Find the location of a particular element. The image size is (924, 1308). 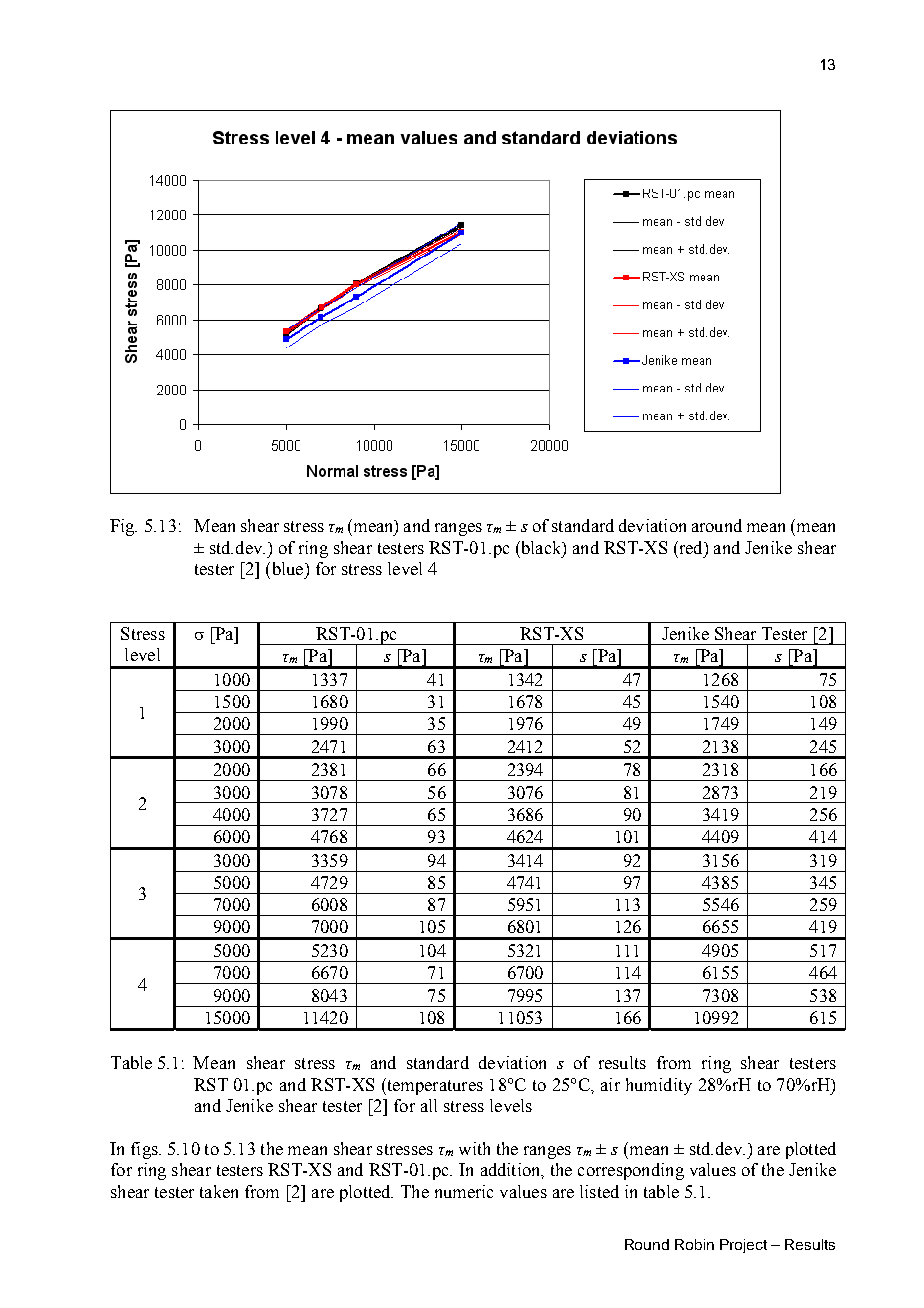

Project is located at coordinates (743, 1246).
